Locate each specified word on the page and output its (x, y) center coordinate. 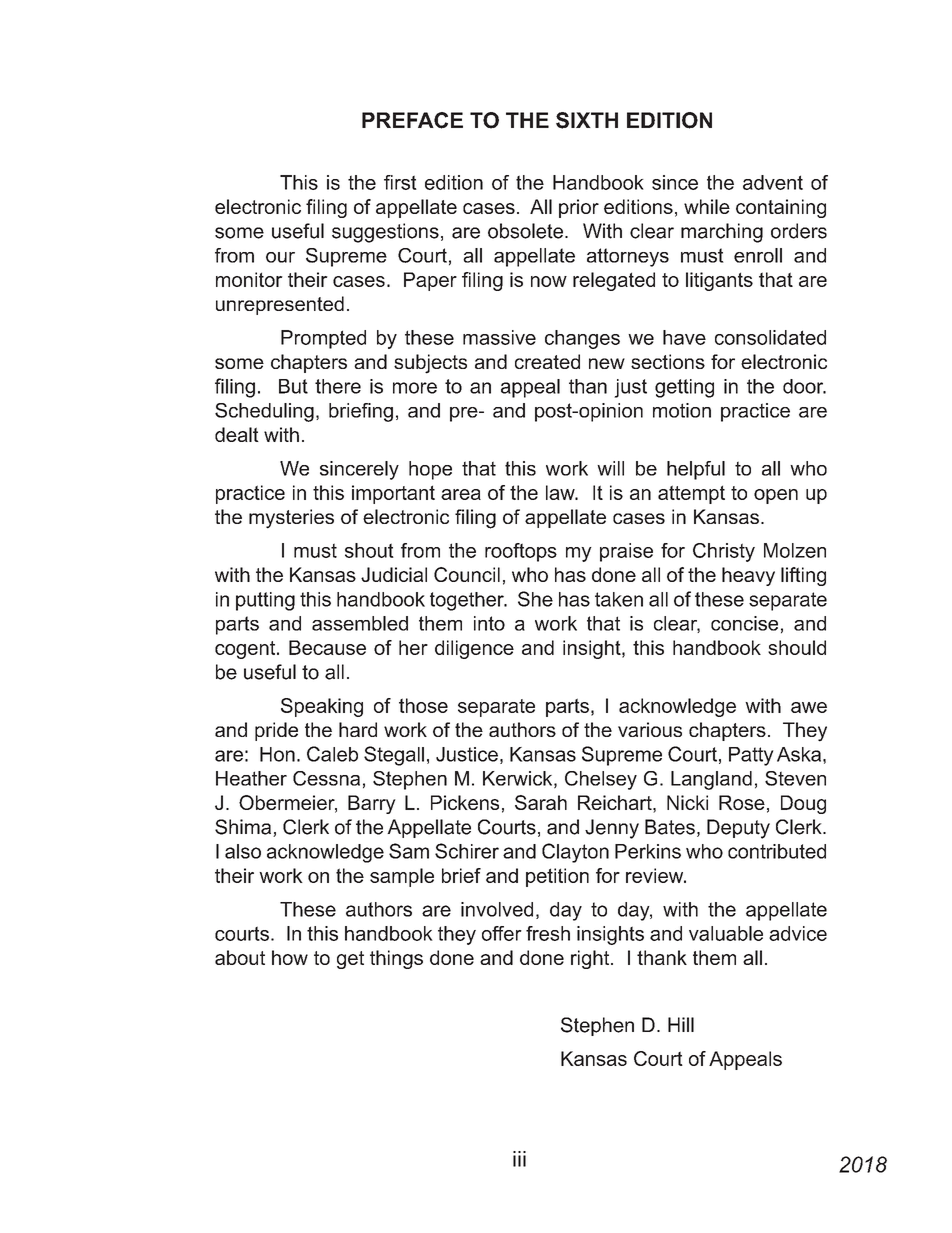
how (290, 957)
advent (773, 182)
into (489, 623)
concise (744, 623)
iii (519, 1159)
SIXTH (587, 120)
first (400, 182)
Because (327, 647)
